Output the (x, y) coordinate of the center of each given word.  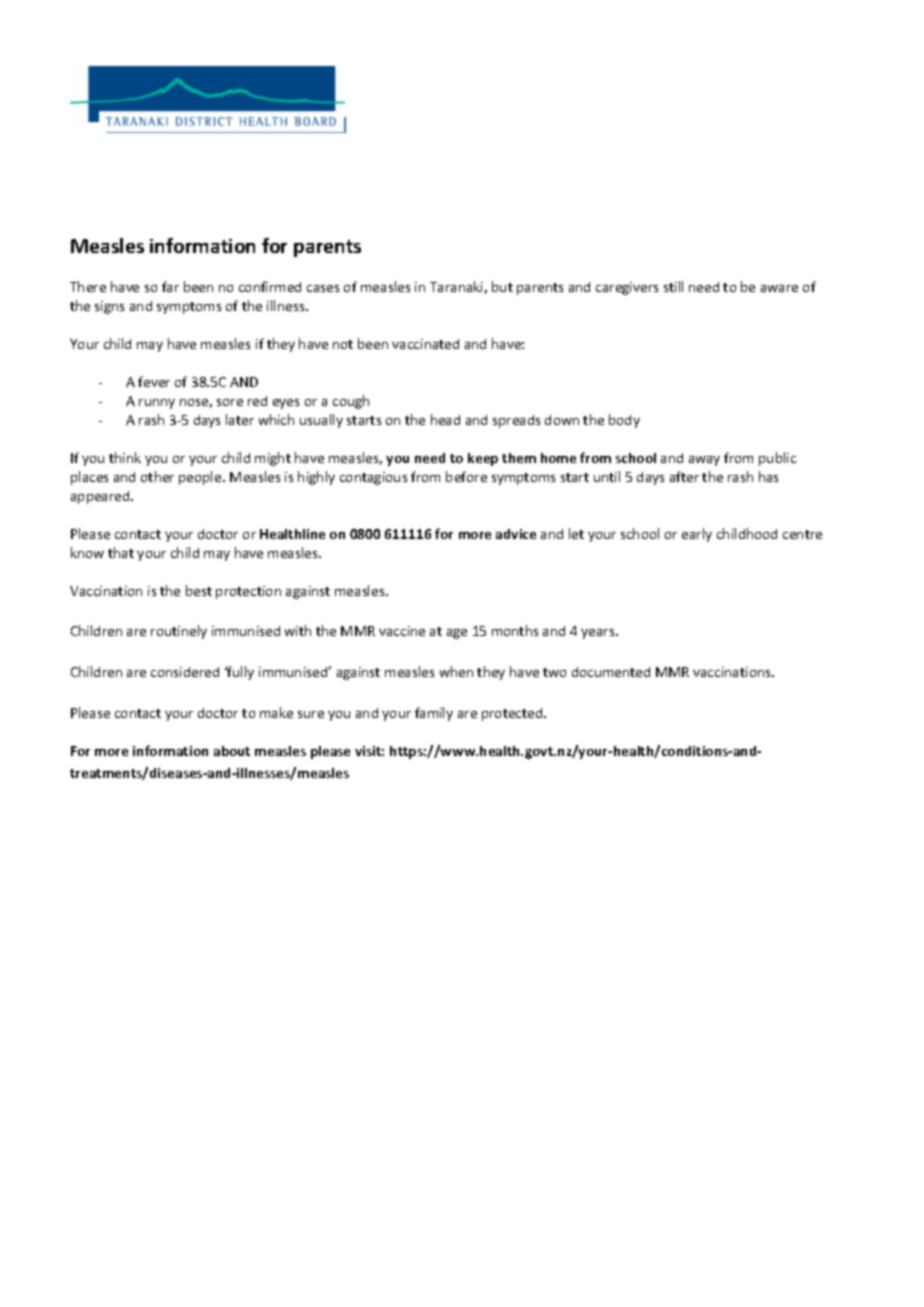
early (697, 535)
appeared (101, 497)
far (170, 286)
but (502, 286)
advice (516, 534)
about (232, 751)
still (673, 286)
